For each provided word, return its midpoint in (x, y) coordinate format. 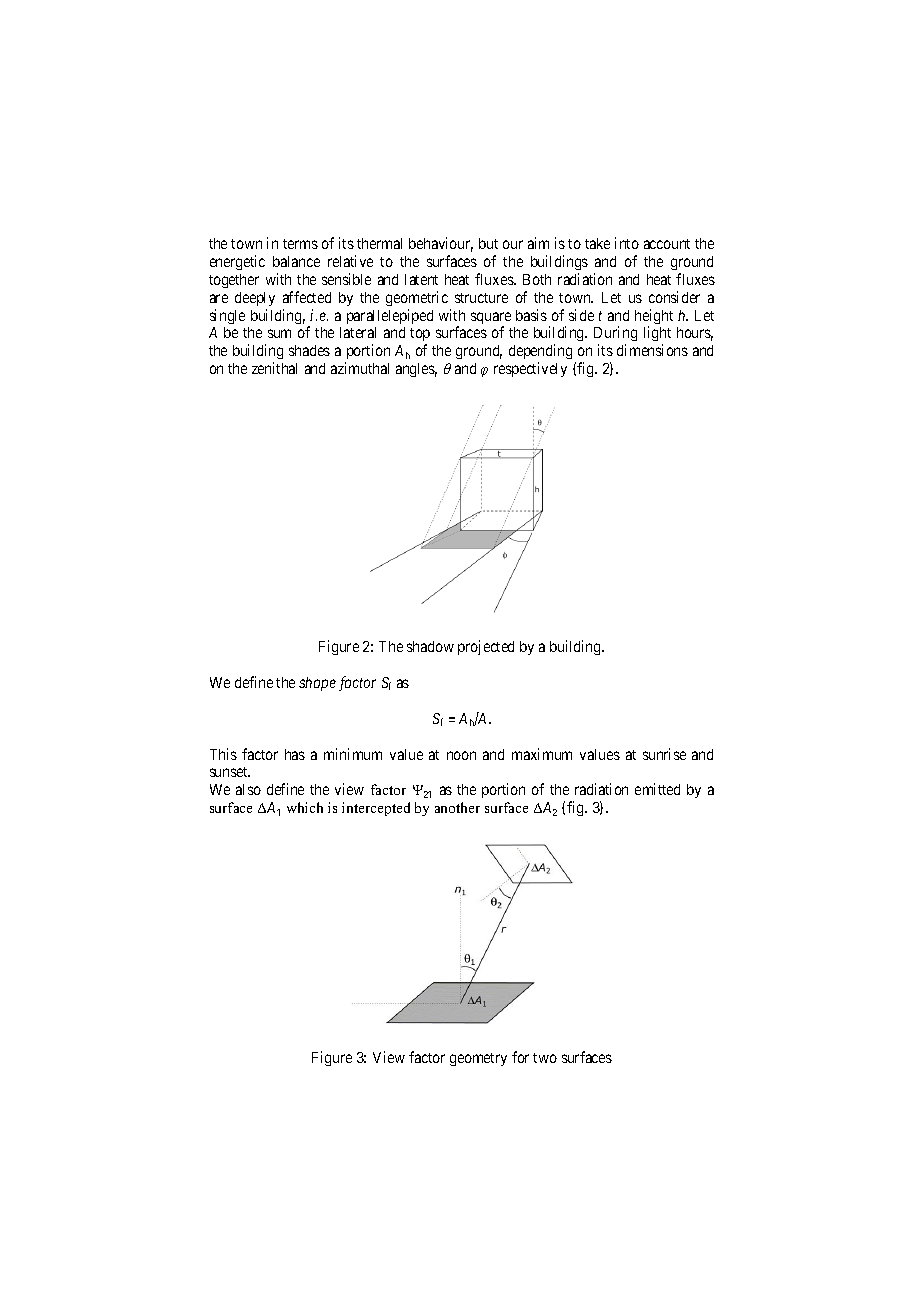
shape (317, 684)
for (520, 1057)
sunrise (664, 754)
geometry (478, 1059)
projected (486, 647)
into (627, 243)
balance (296, 261)
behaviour (441, 244)
